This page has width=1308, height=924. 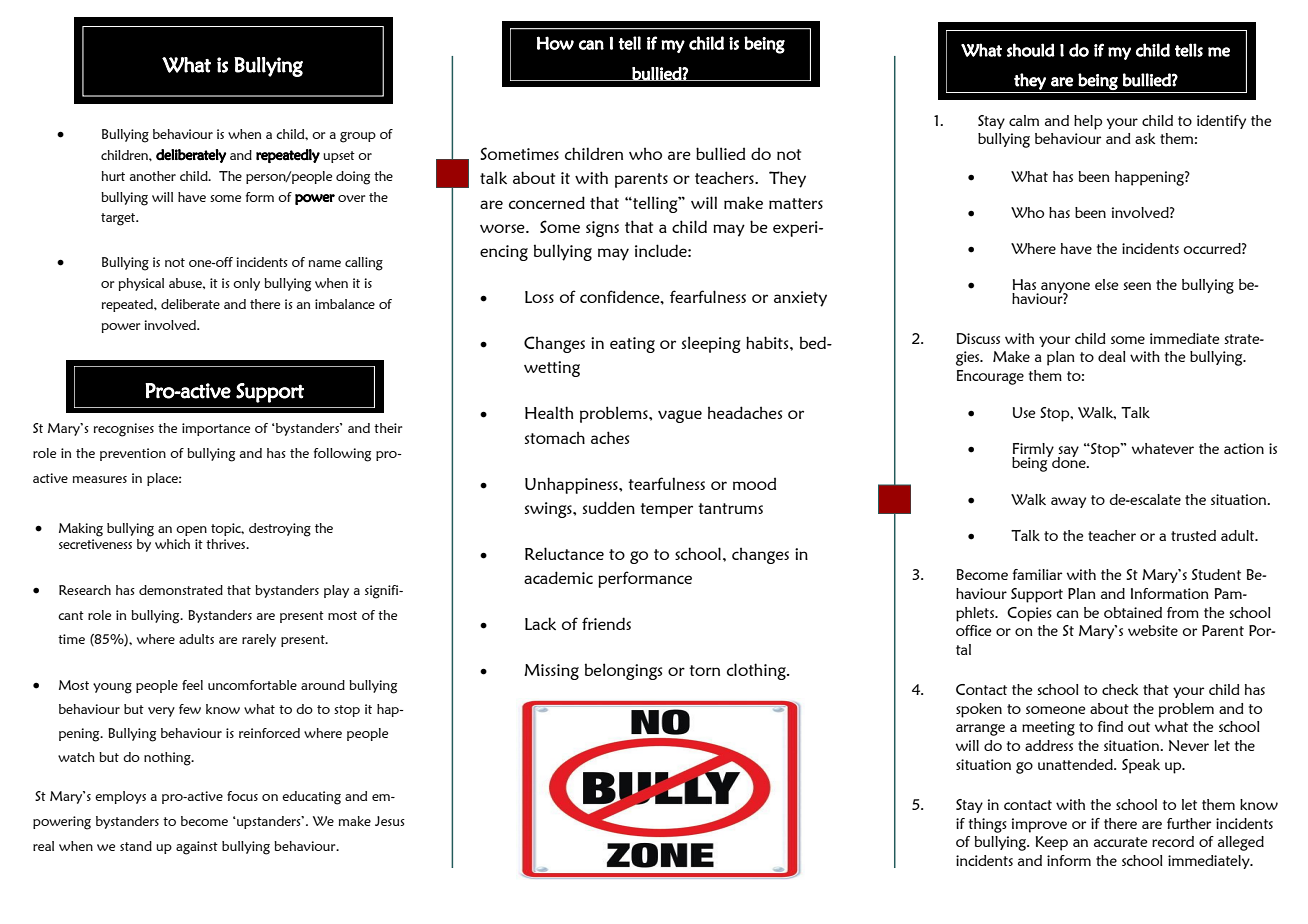 What do you see at coordinates (555, 437) in the page?
I see `stomach` at bounding box center [555, 437].
